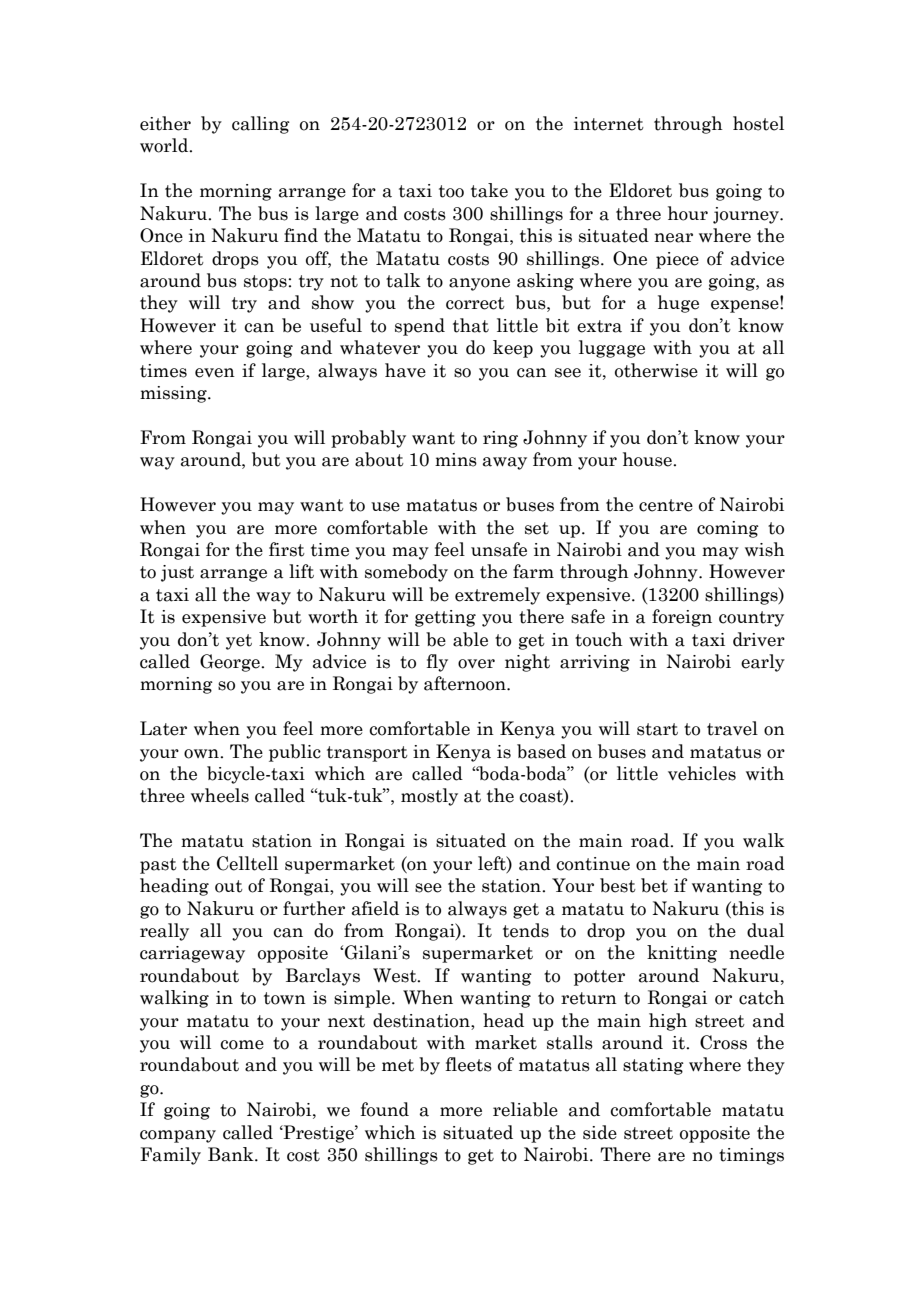 The image size is (924, 1308). I want to click on too, so click(451, 191).
